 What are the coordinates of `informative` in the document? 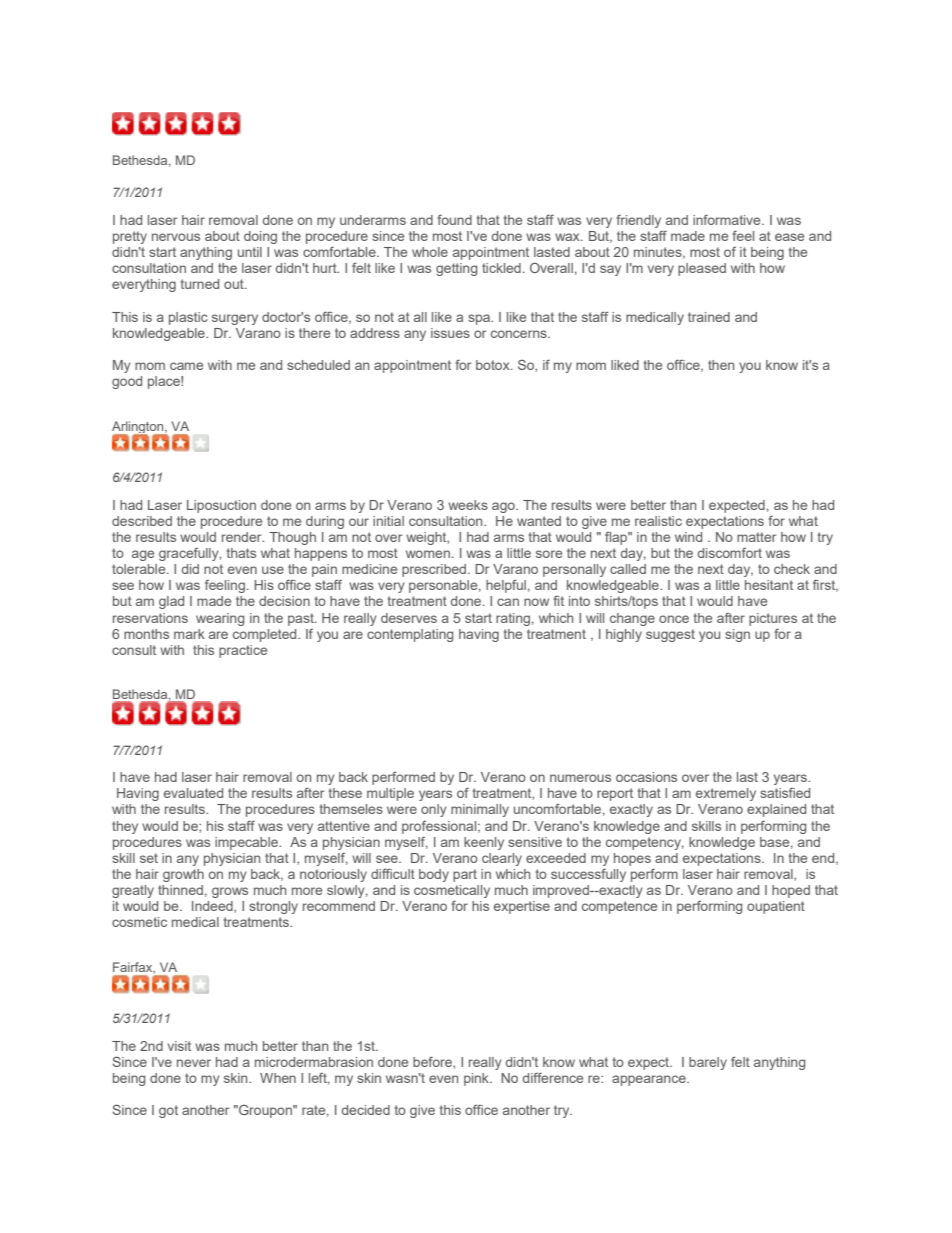 It's located at (728, 219).
